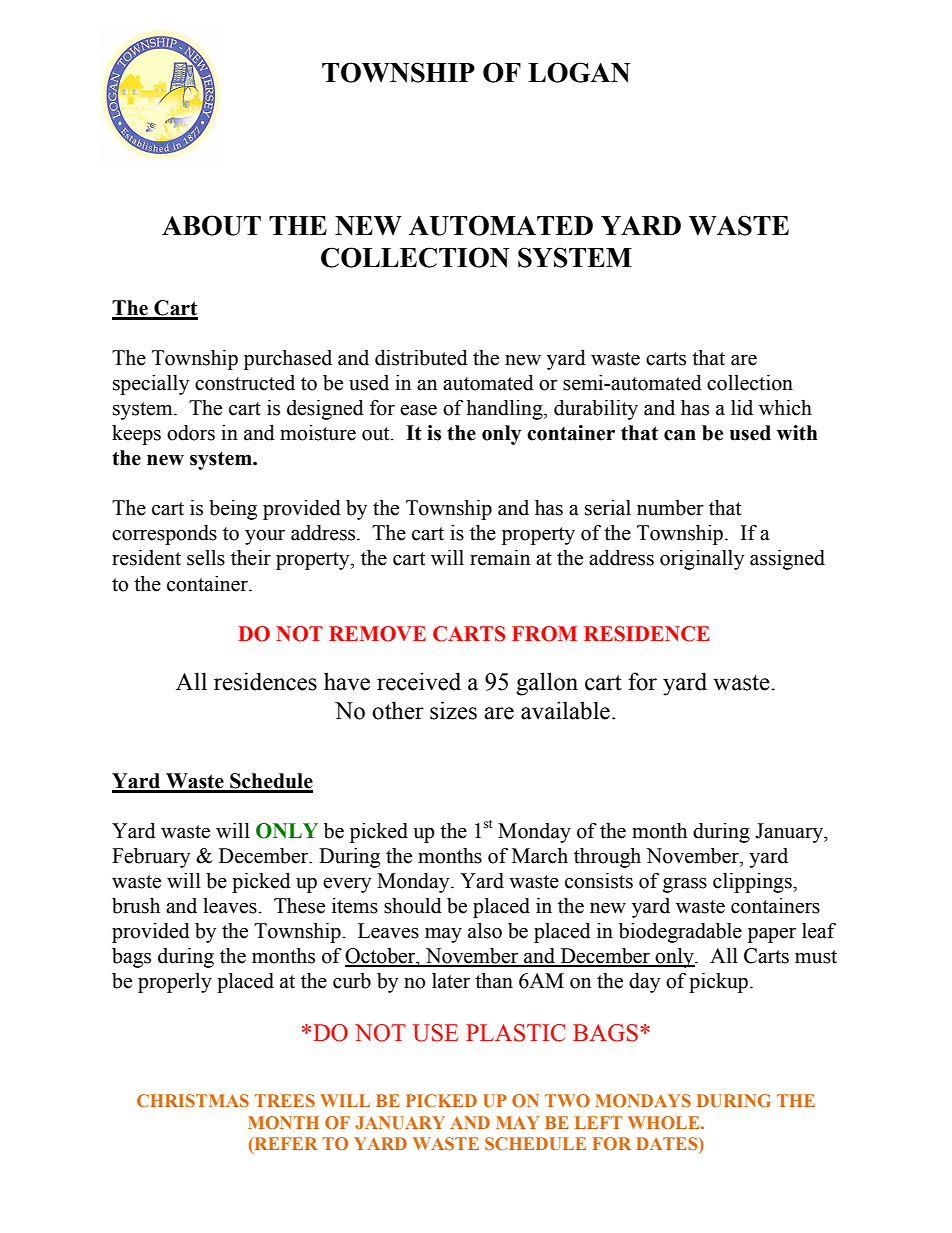 This screenshot has width=952, height=1233. I want to click on sells, so click(206, 558).
